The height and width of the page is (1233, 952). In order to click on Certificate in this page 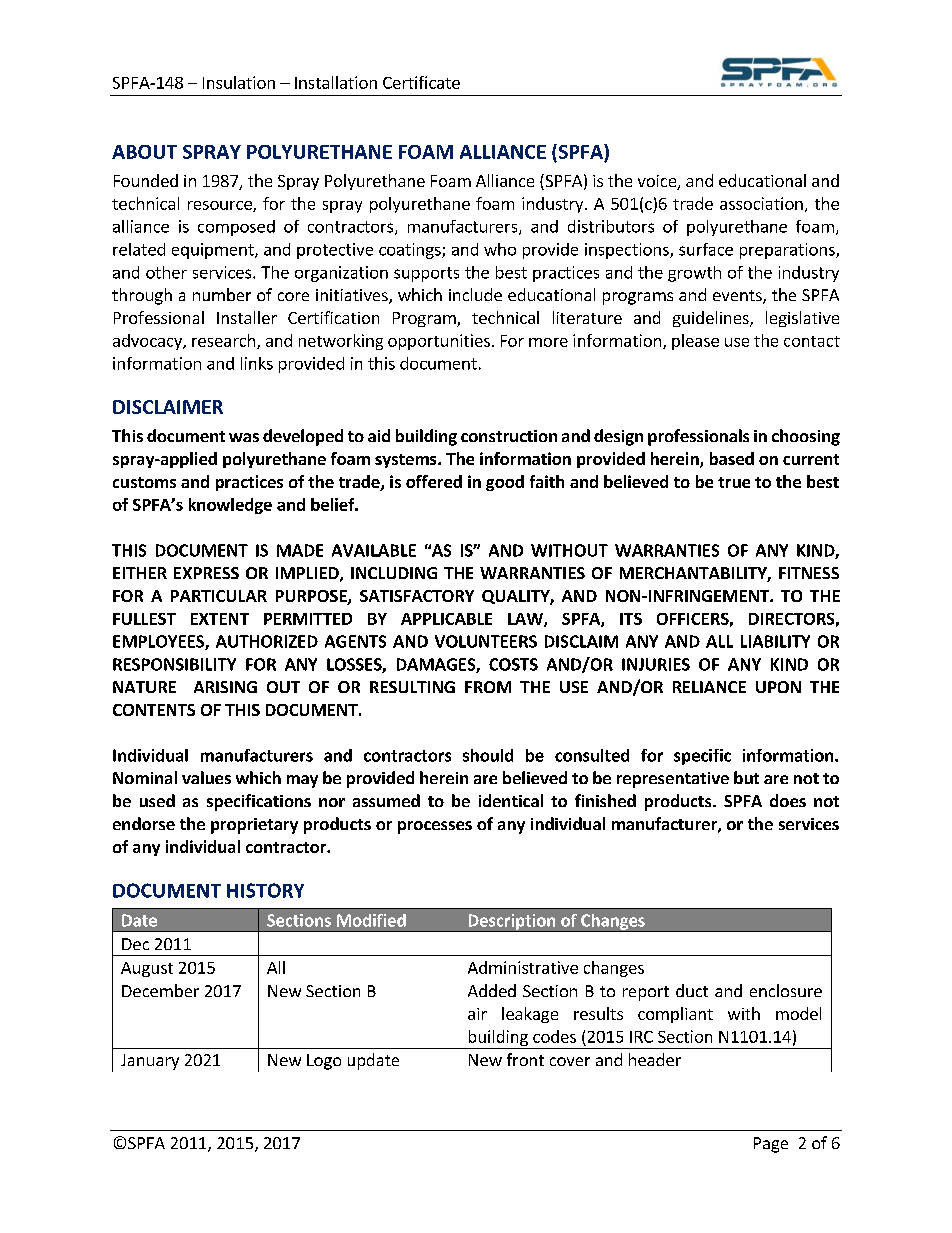, I will do `click(421, 82)`.
